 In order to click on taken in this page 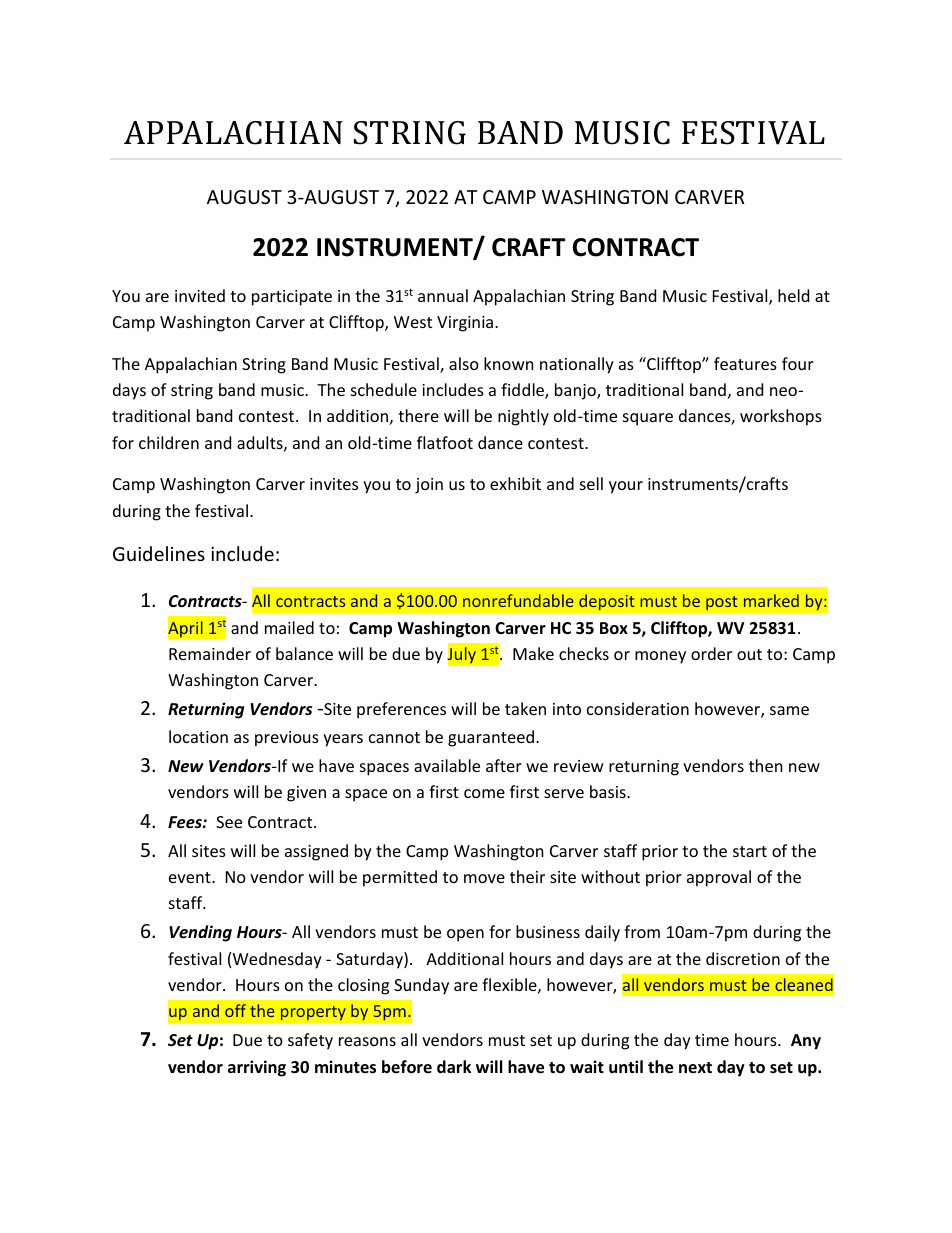, I will do `click(525, 708)`.
